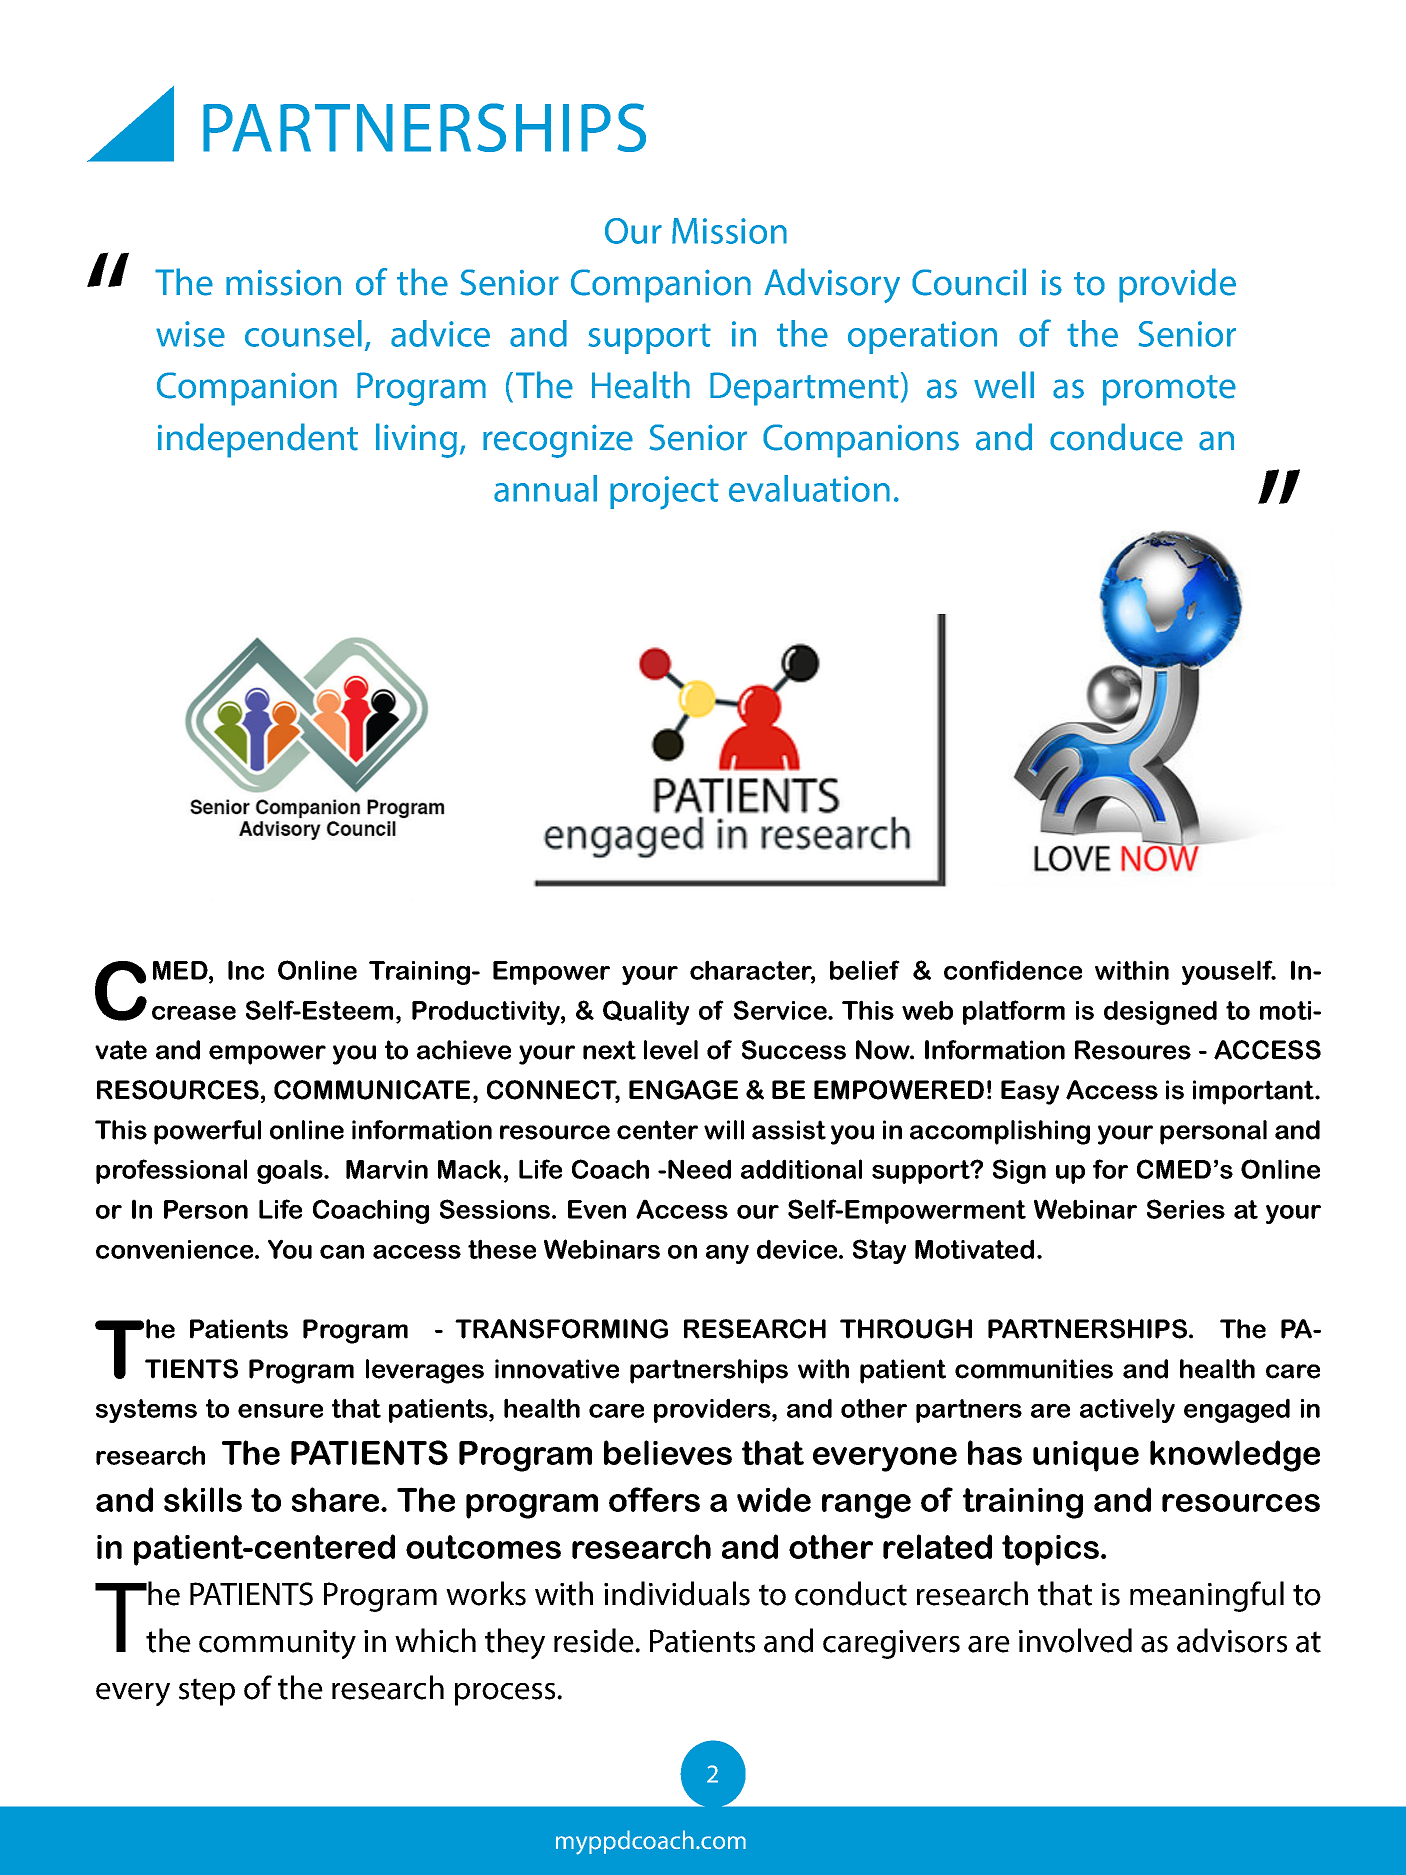 The height and width of the screenshot is (1875, 1406). Describe the element at coordinates (646, 1012) in the screenshot. I see `Quality` at that location.
